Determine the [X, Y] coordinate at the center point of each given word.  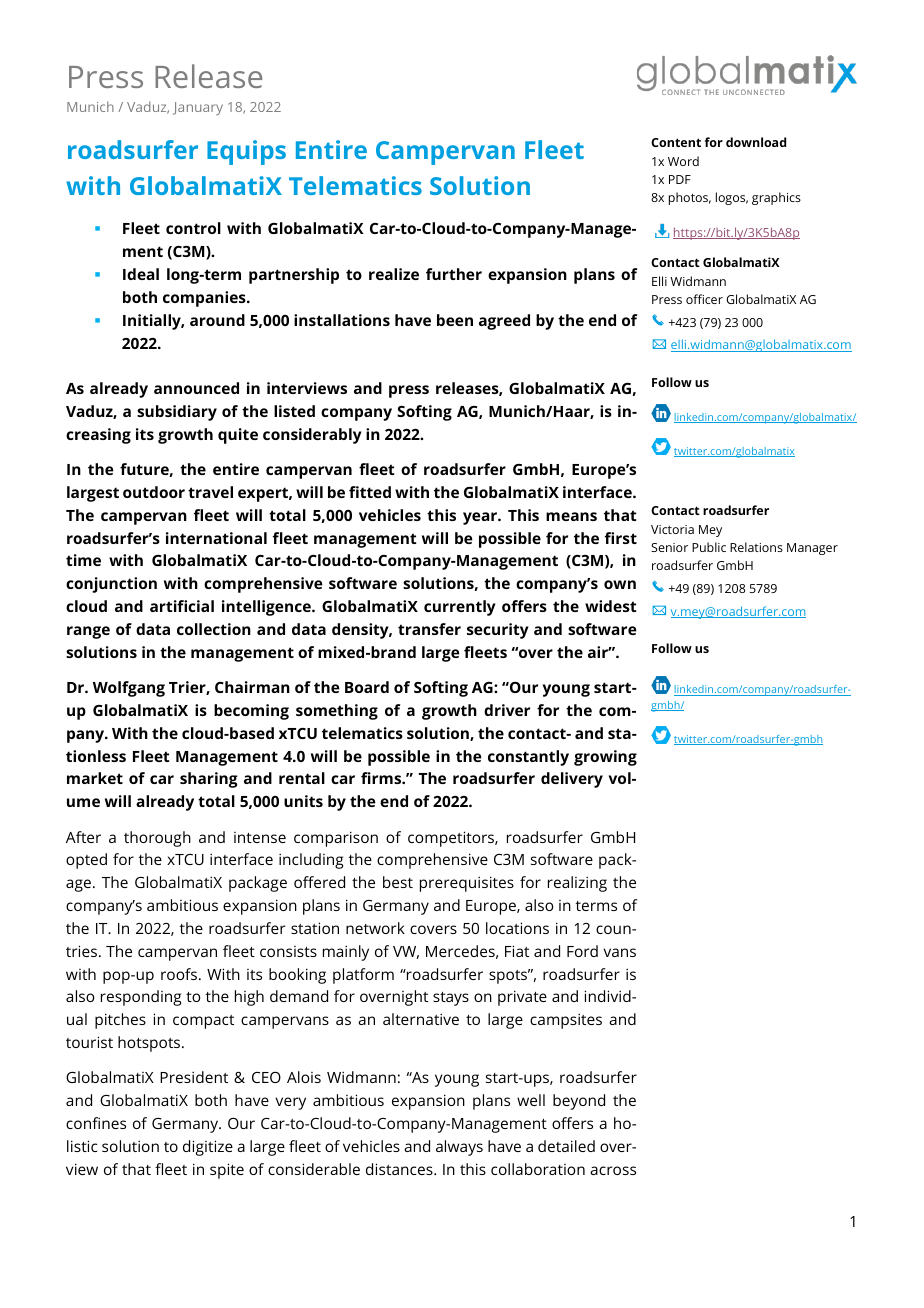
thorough [157, 839]
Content [676, 142]
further [454, 274]
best [398, 882]
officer [704, 299]
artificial [182, 606]
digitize [208, 1148]
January [198, 108]
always [459, 1148]
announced [196, 388]
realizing [577, 884]
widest [611, 606]
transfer [429, 629]
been [455, 320]
